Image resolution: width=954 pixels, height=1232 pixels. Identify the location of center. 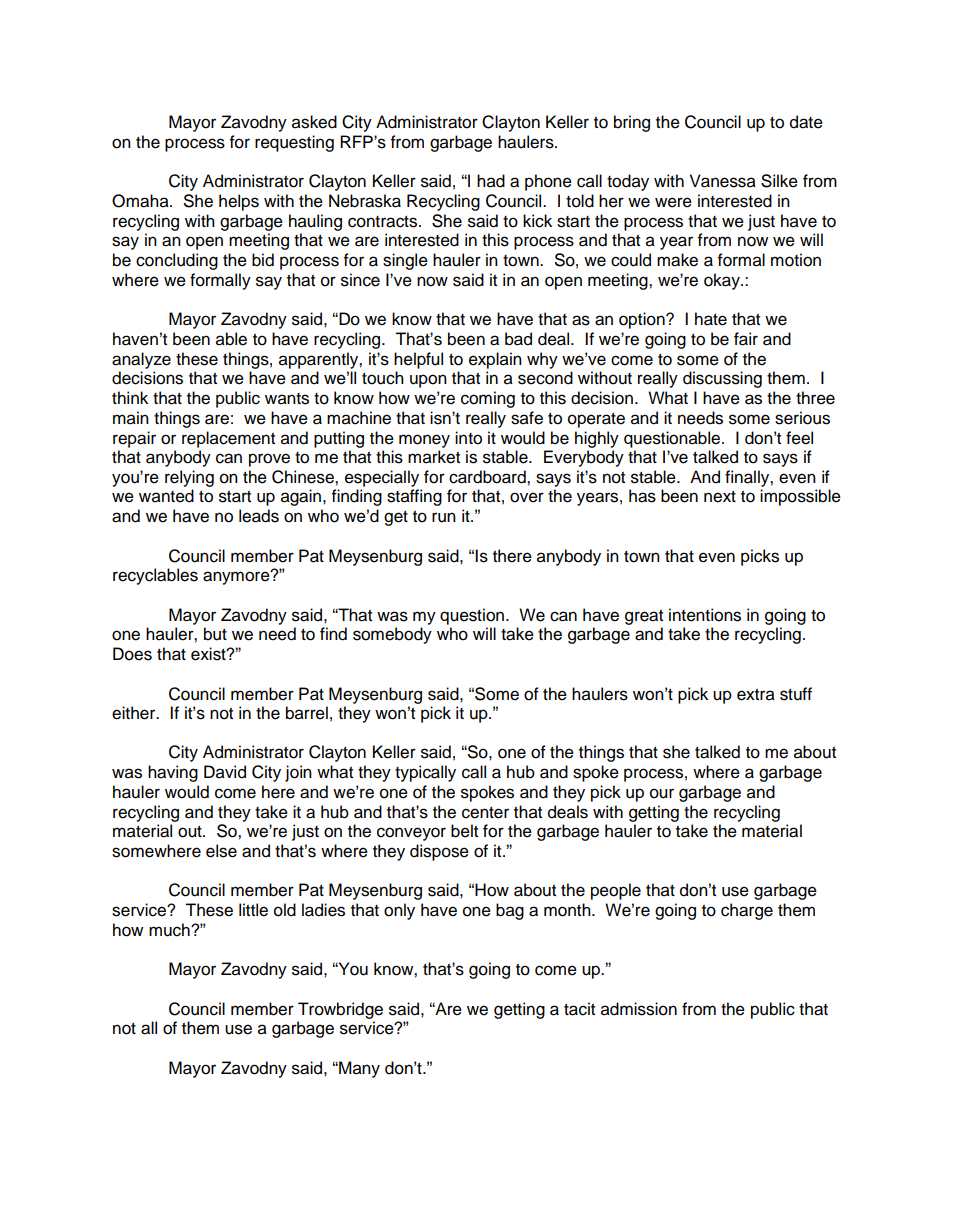
(485, 813).
